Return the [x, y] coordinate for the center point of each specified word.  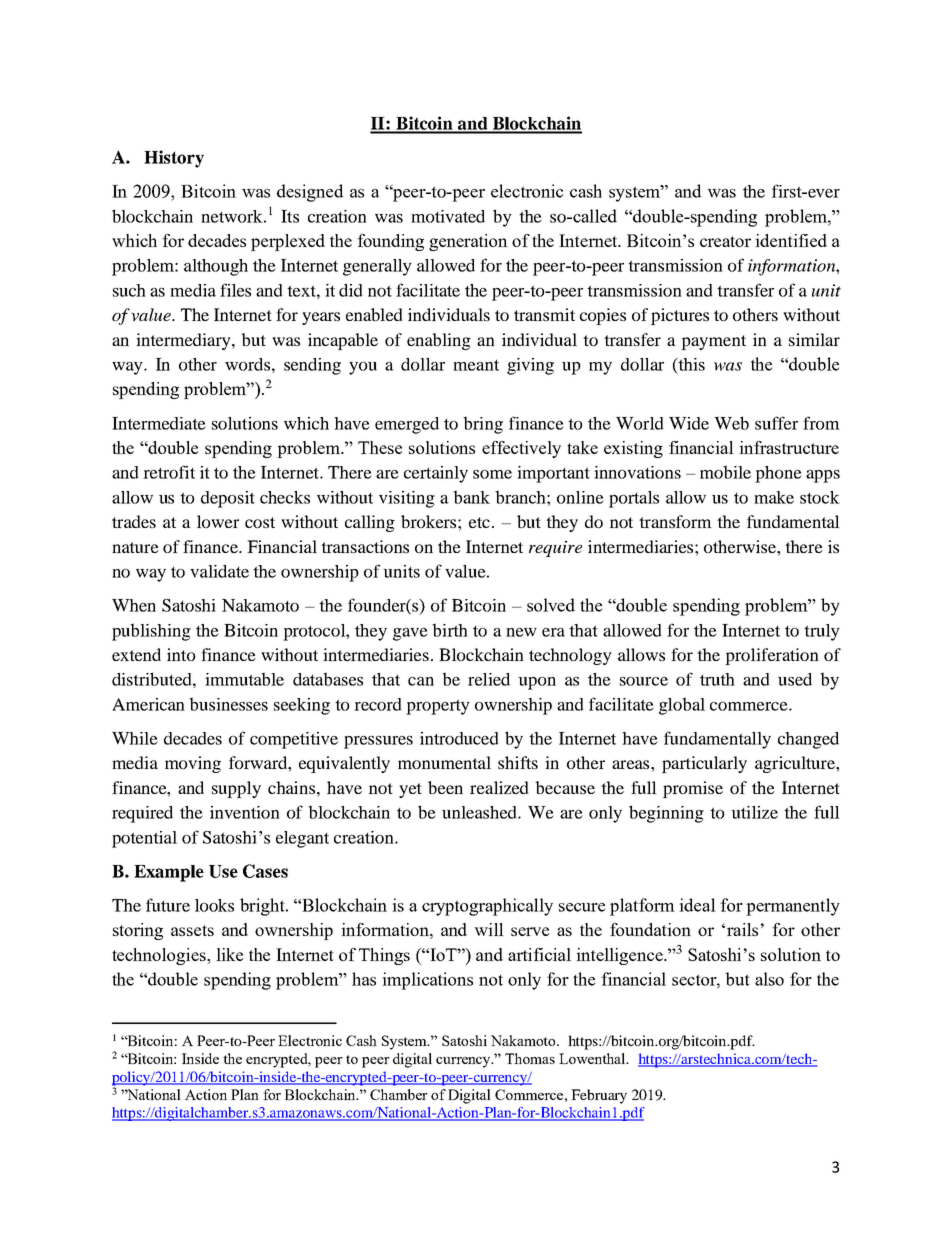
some [492, 474]
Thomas [530, 1058]
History [174, 159]
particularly [704, 764]
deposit [228, 499]
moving [193, 764]
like [229, 954]
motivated [448, 216]
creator [725, 241]
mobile [725, 472]
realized [499, 787]
